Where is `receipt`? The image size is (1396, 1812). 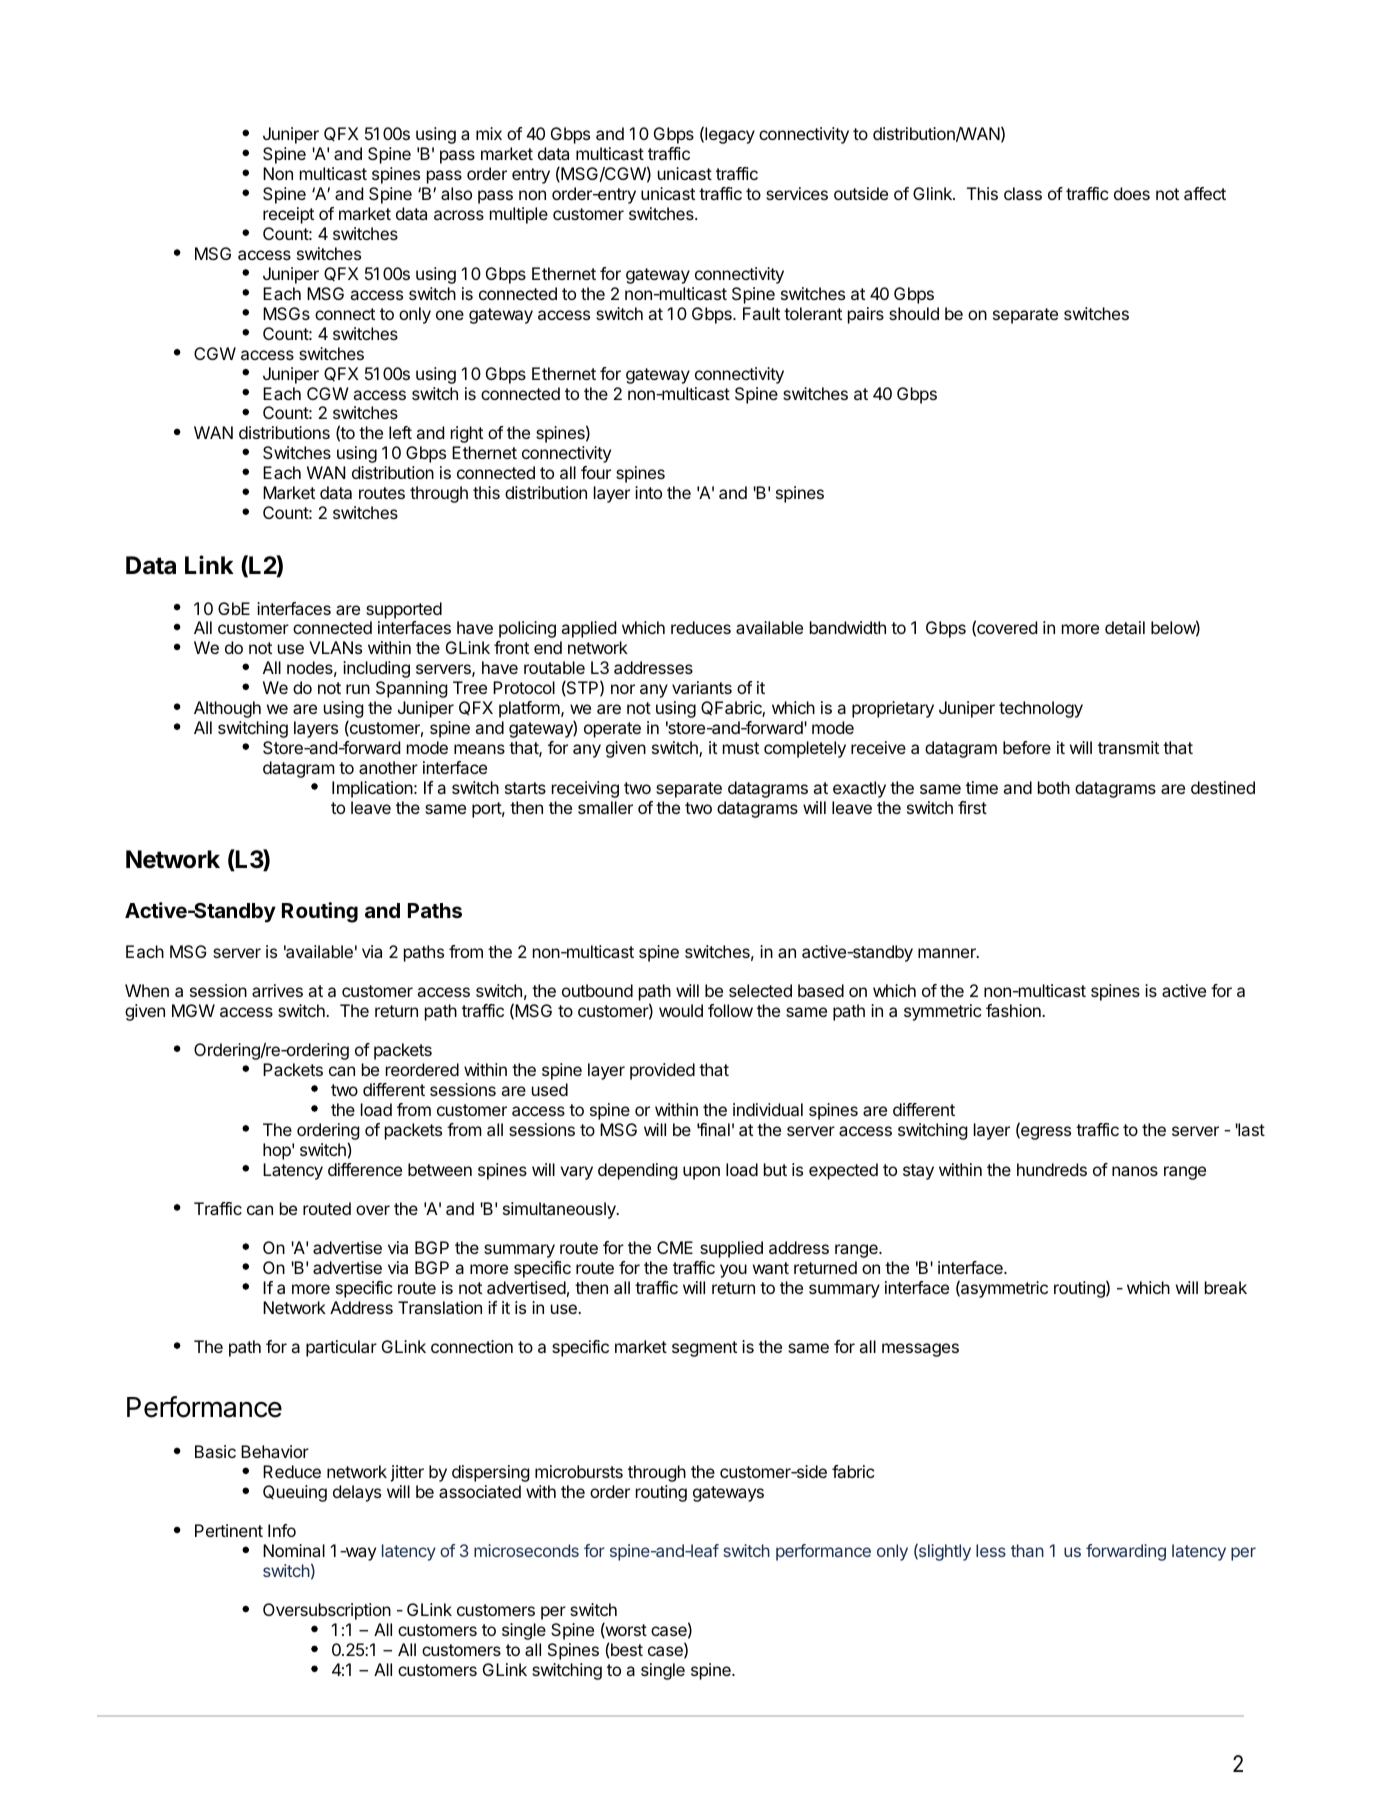 receipt is located at coordinates (288, 215).
